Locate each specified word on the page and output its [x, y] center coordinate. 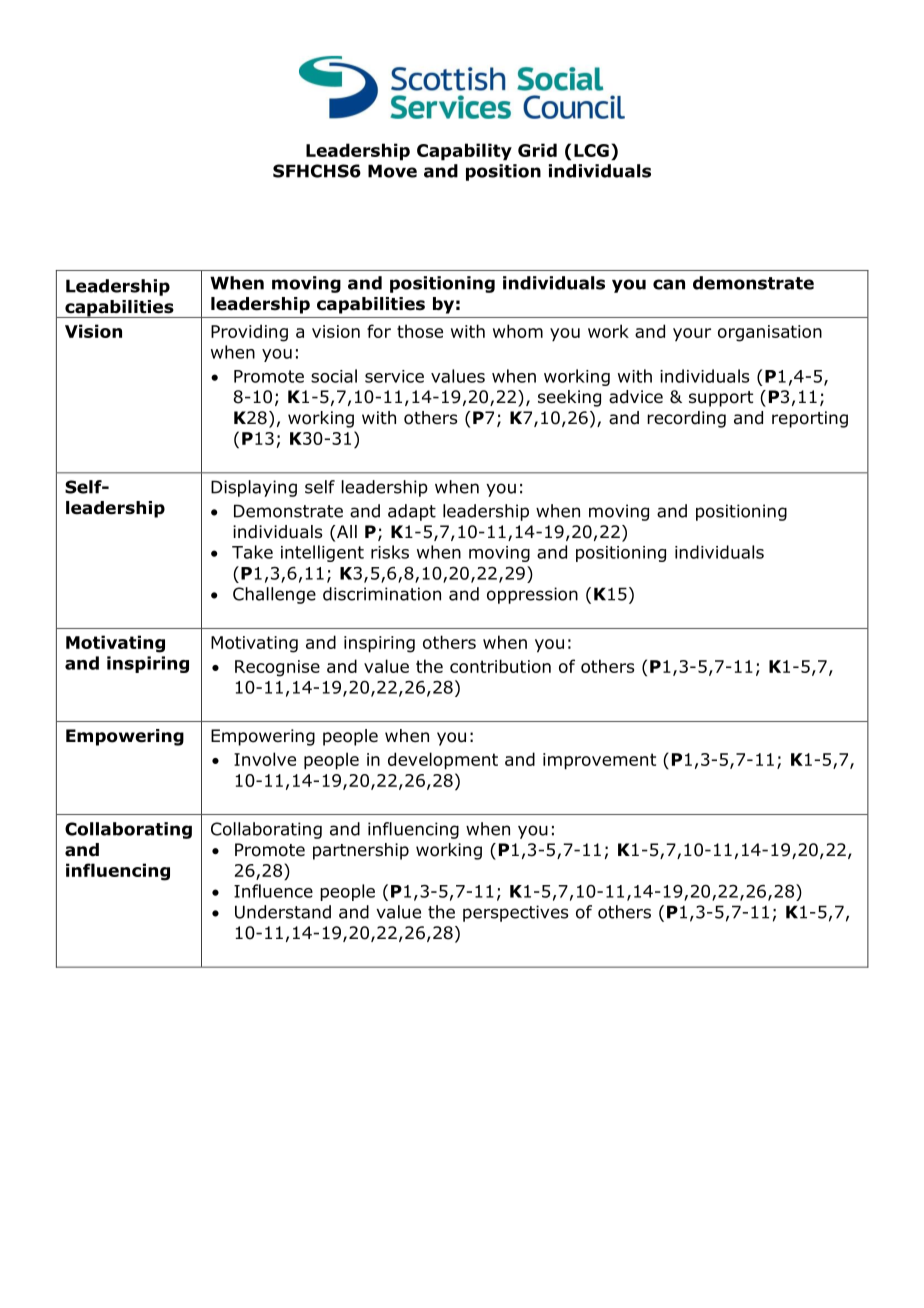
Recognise [277, 668]
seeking [569, 398]
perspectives [516, 913]
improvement [599, 761]
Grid [537, 150]
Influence [273, 891]
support [721, 399]
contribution [500, 666]
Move [392, 171]
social [334, 376]
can [669, 284]
